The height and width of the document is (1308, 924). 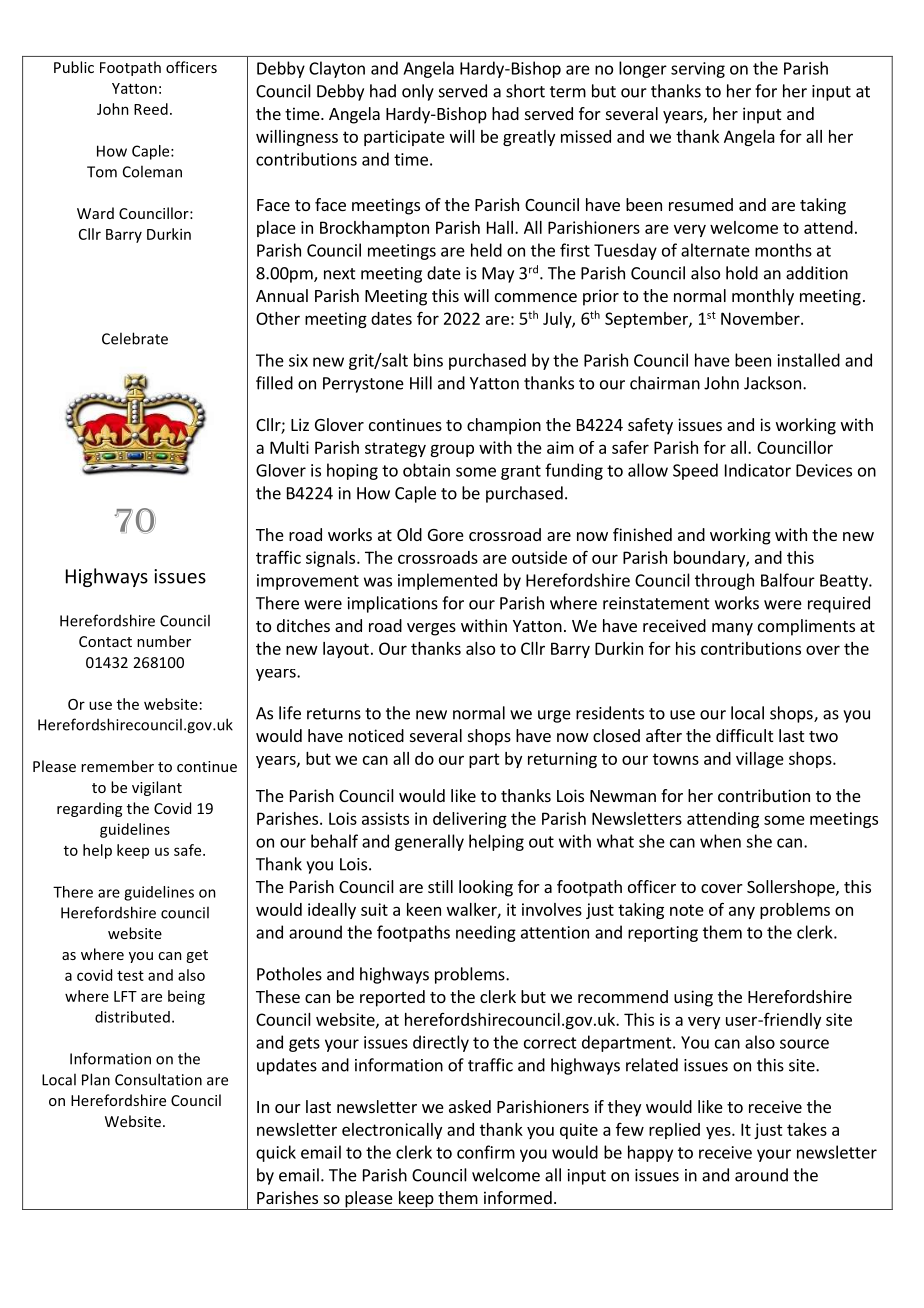 What do you see at coordinates (276, 1153) in the document?
I see `quick` at bounding box center [276, 1153].
